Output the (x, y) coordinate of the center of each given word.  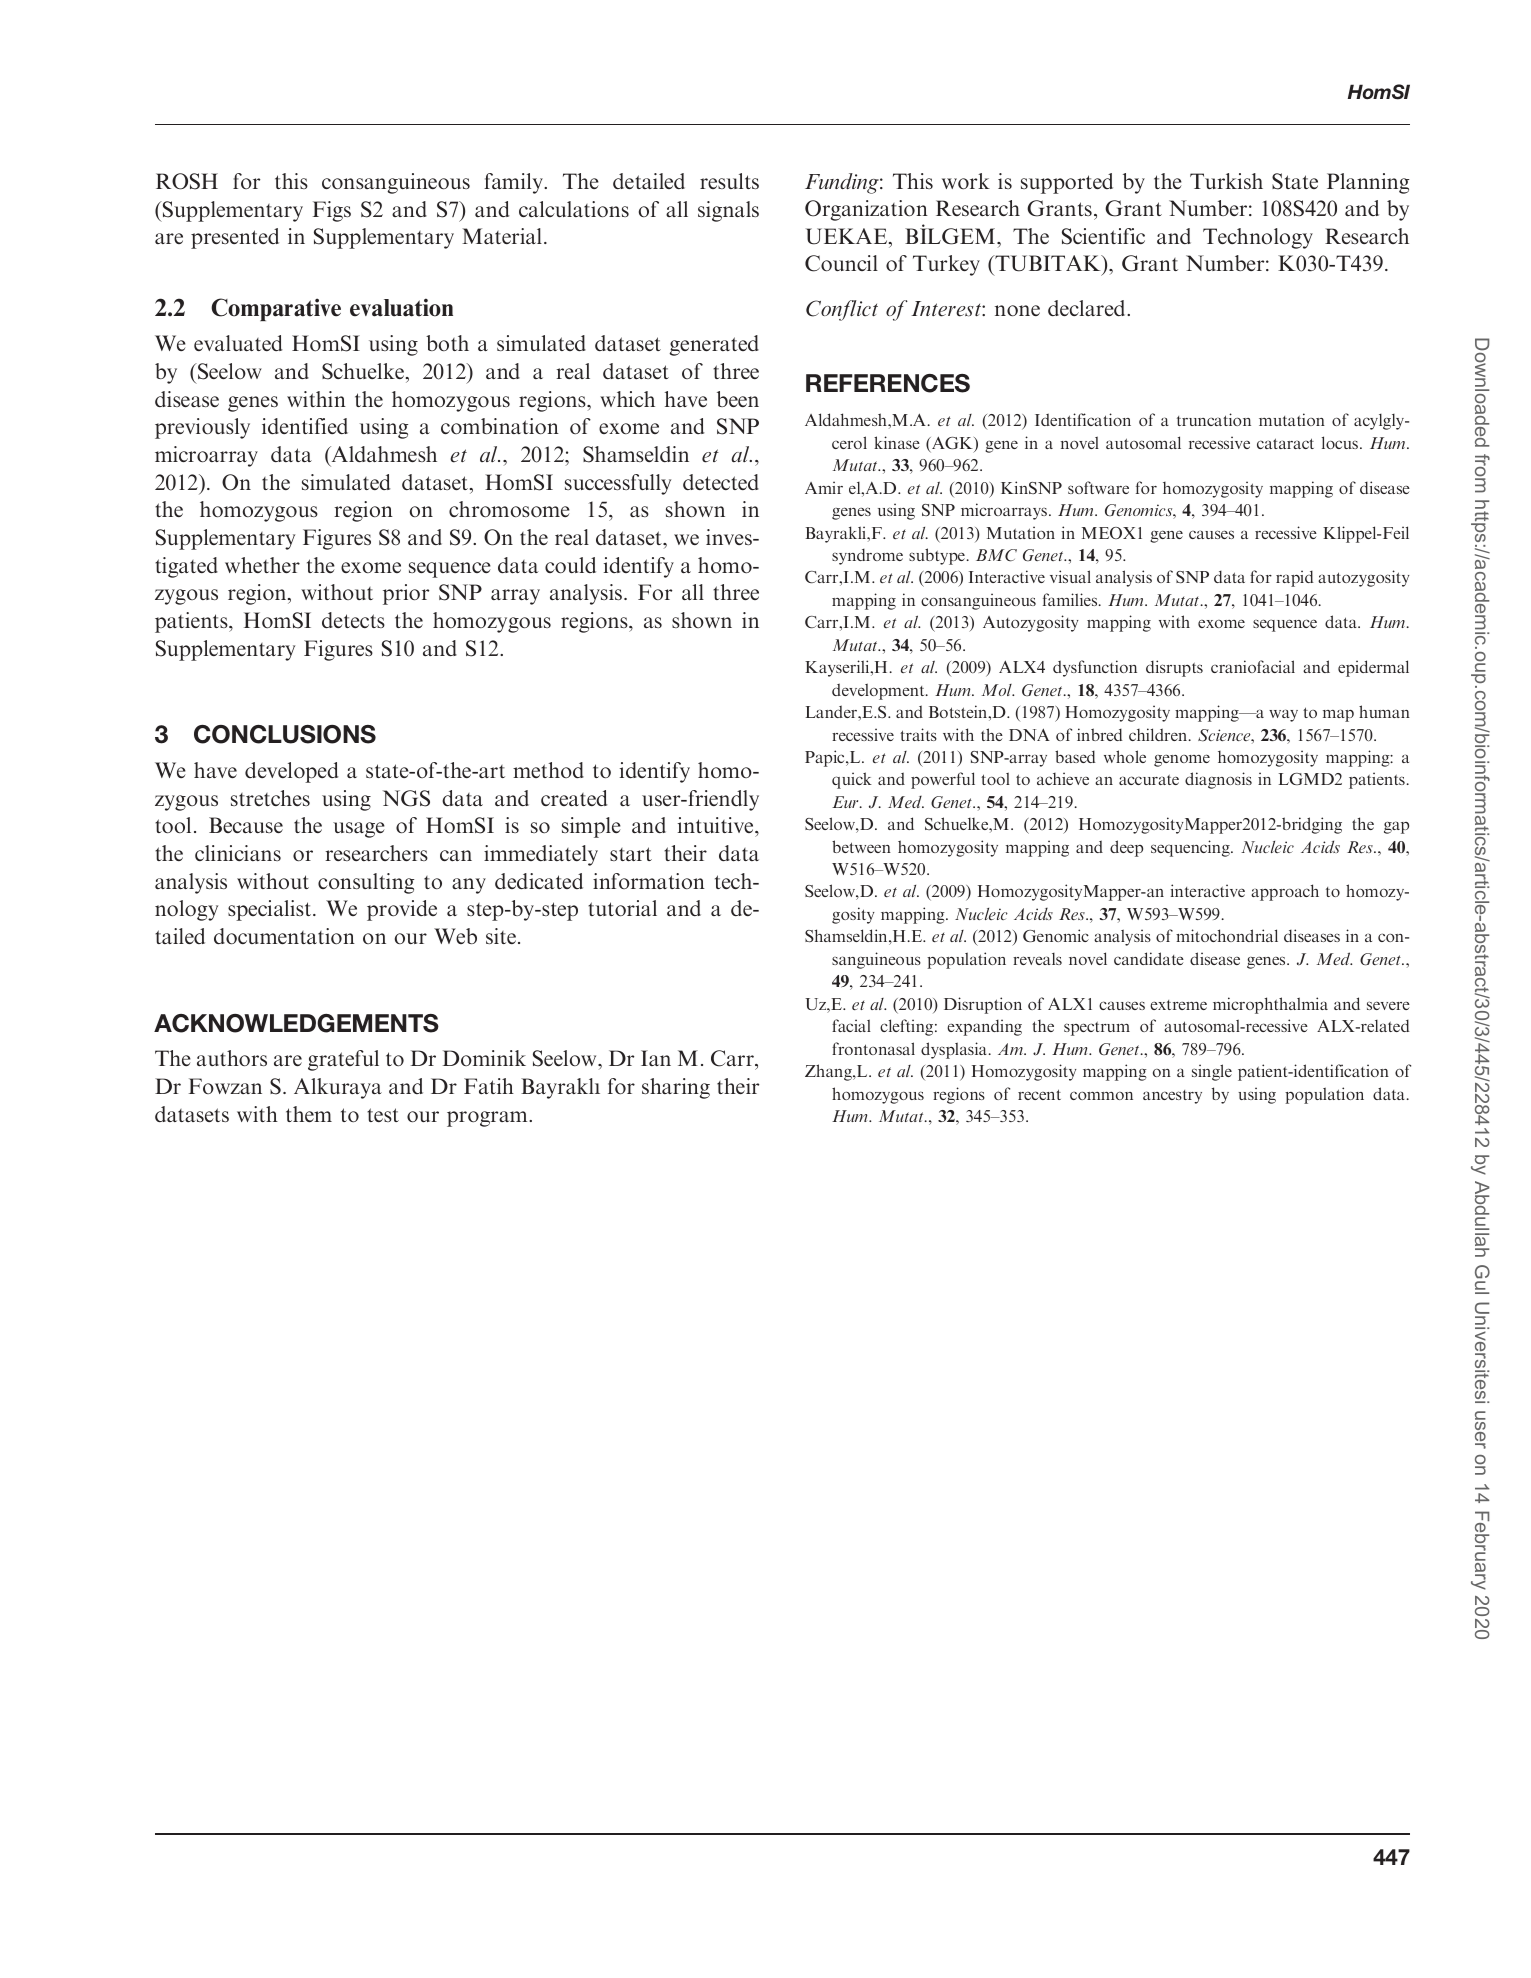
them (309, 1114)
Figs (332, 211)
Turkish (1226, 181)
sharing (676, 1088)
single (1212, 1072)
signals (728, 211)
